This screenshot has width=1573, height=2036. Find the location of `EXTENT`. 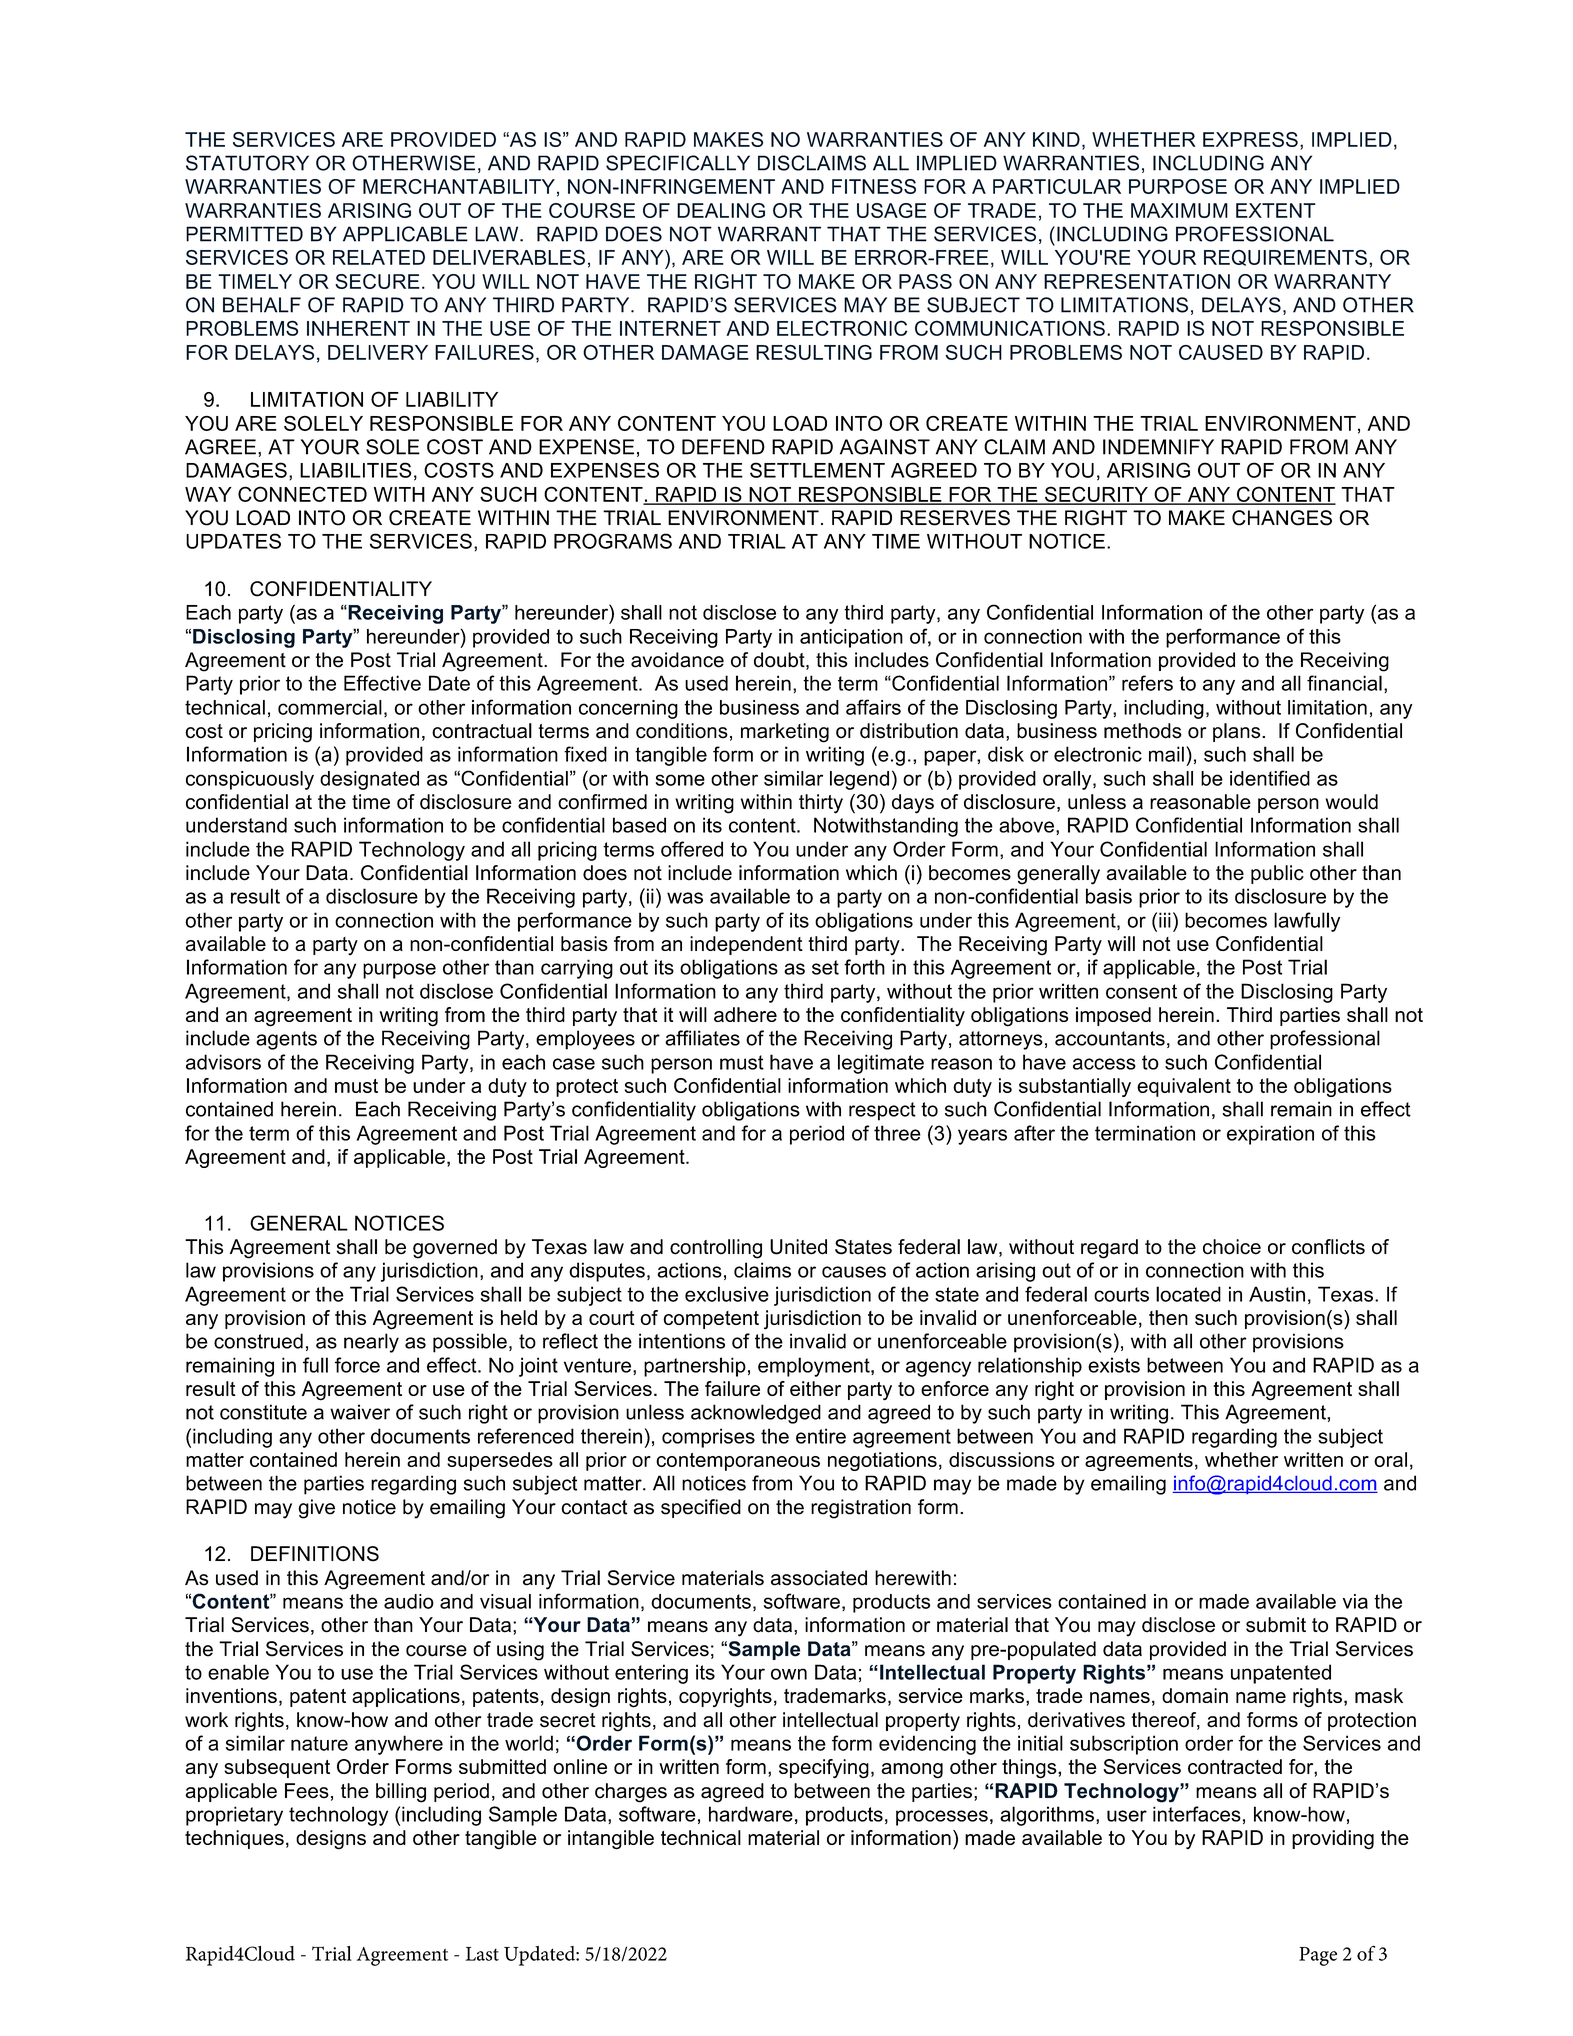

EXTENT is located at coordinates (1276, 210).
